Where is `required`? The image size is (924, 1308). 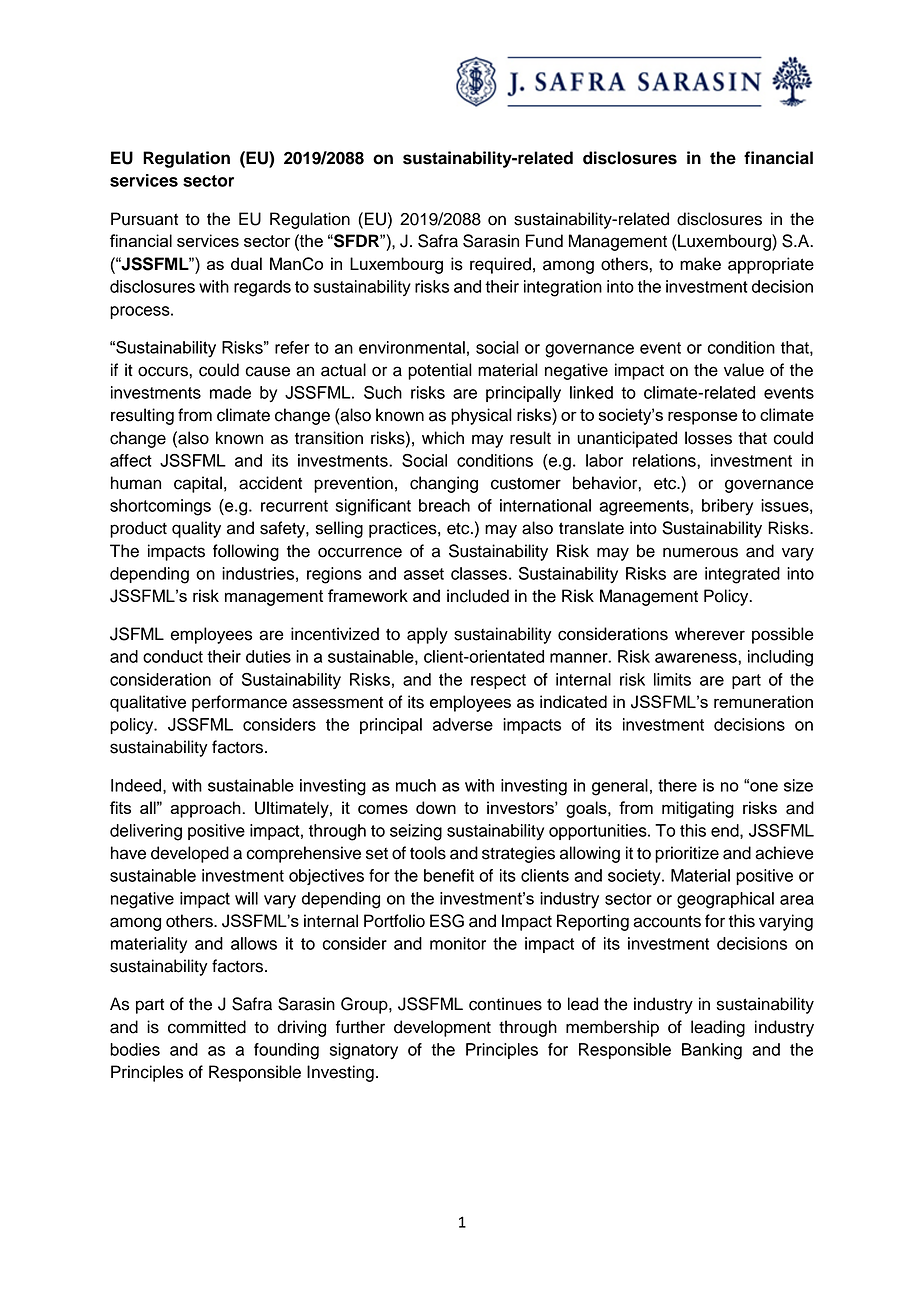
required is located at coordinates (500, 265).
